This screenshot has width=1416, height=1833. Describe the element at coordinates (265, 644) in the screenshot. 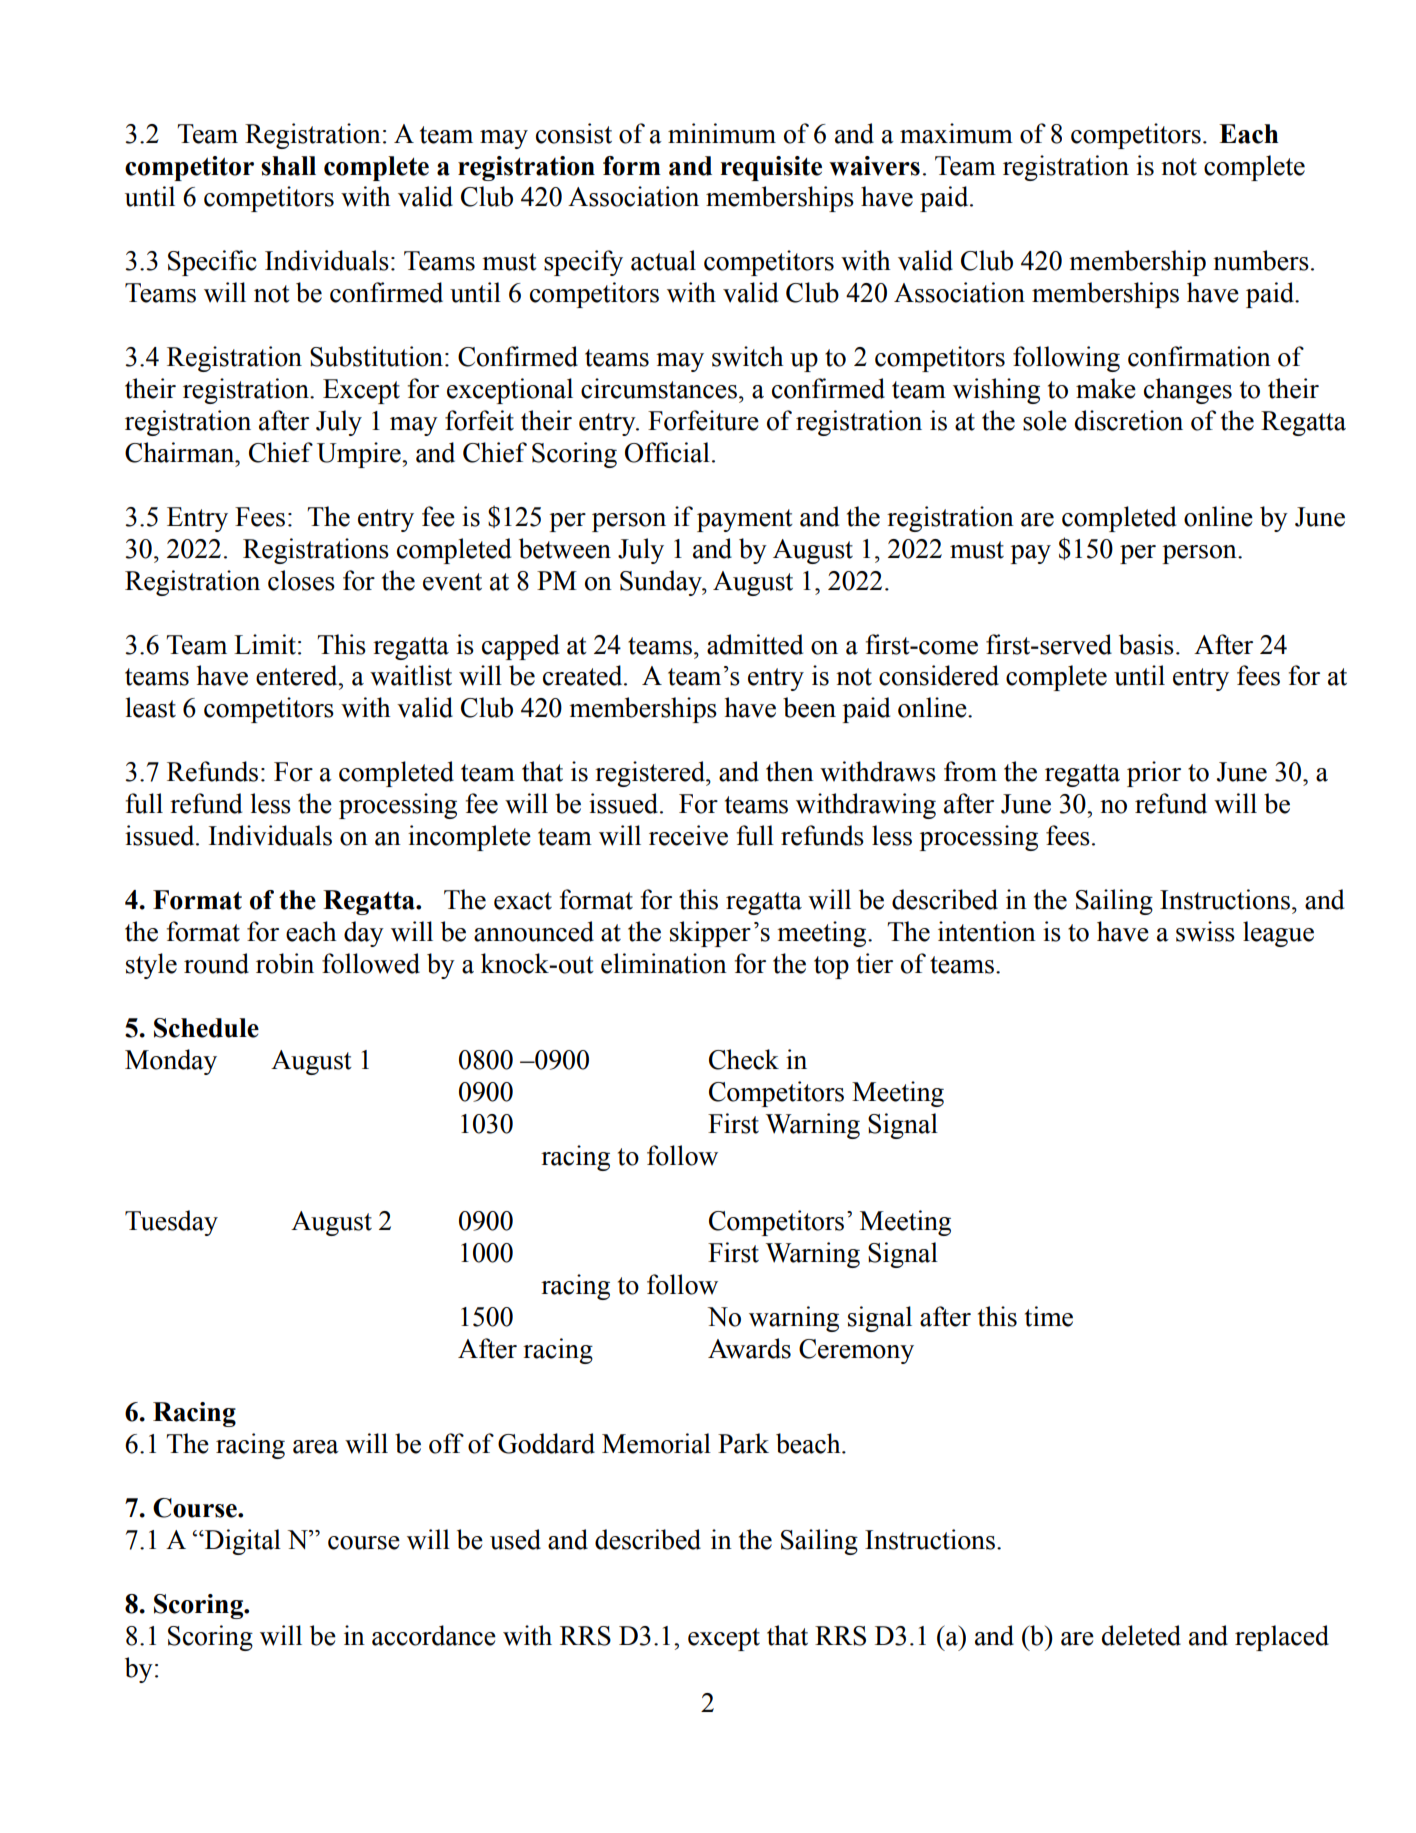

I see `Limit` at that location.
